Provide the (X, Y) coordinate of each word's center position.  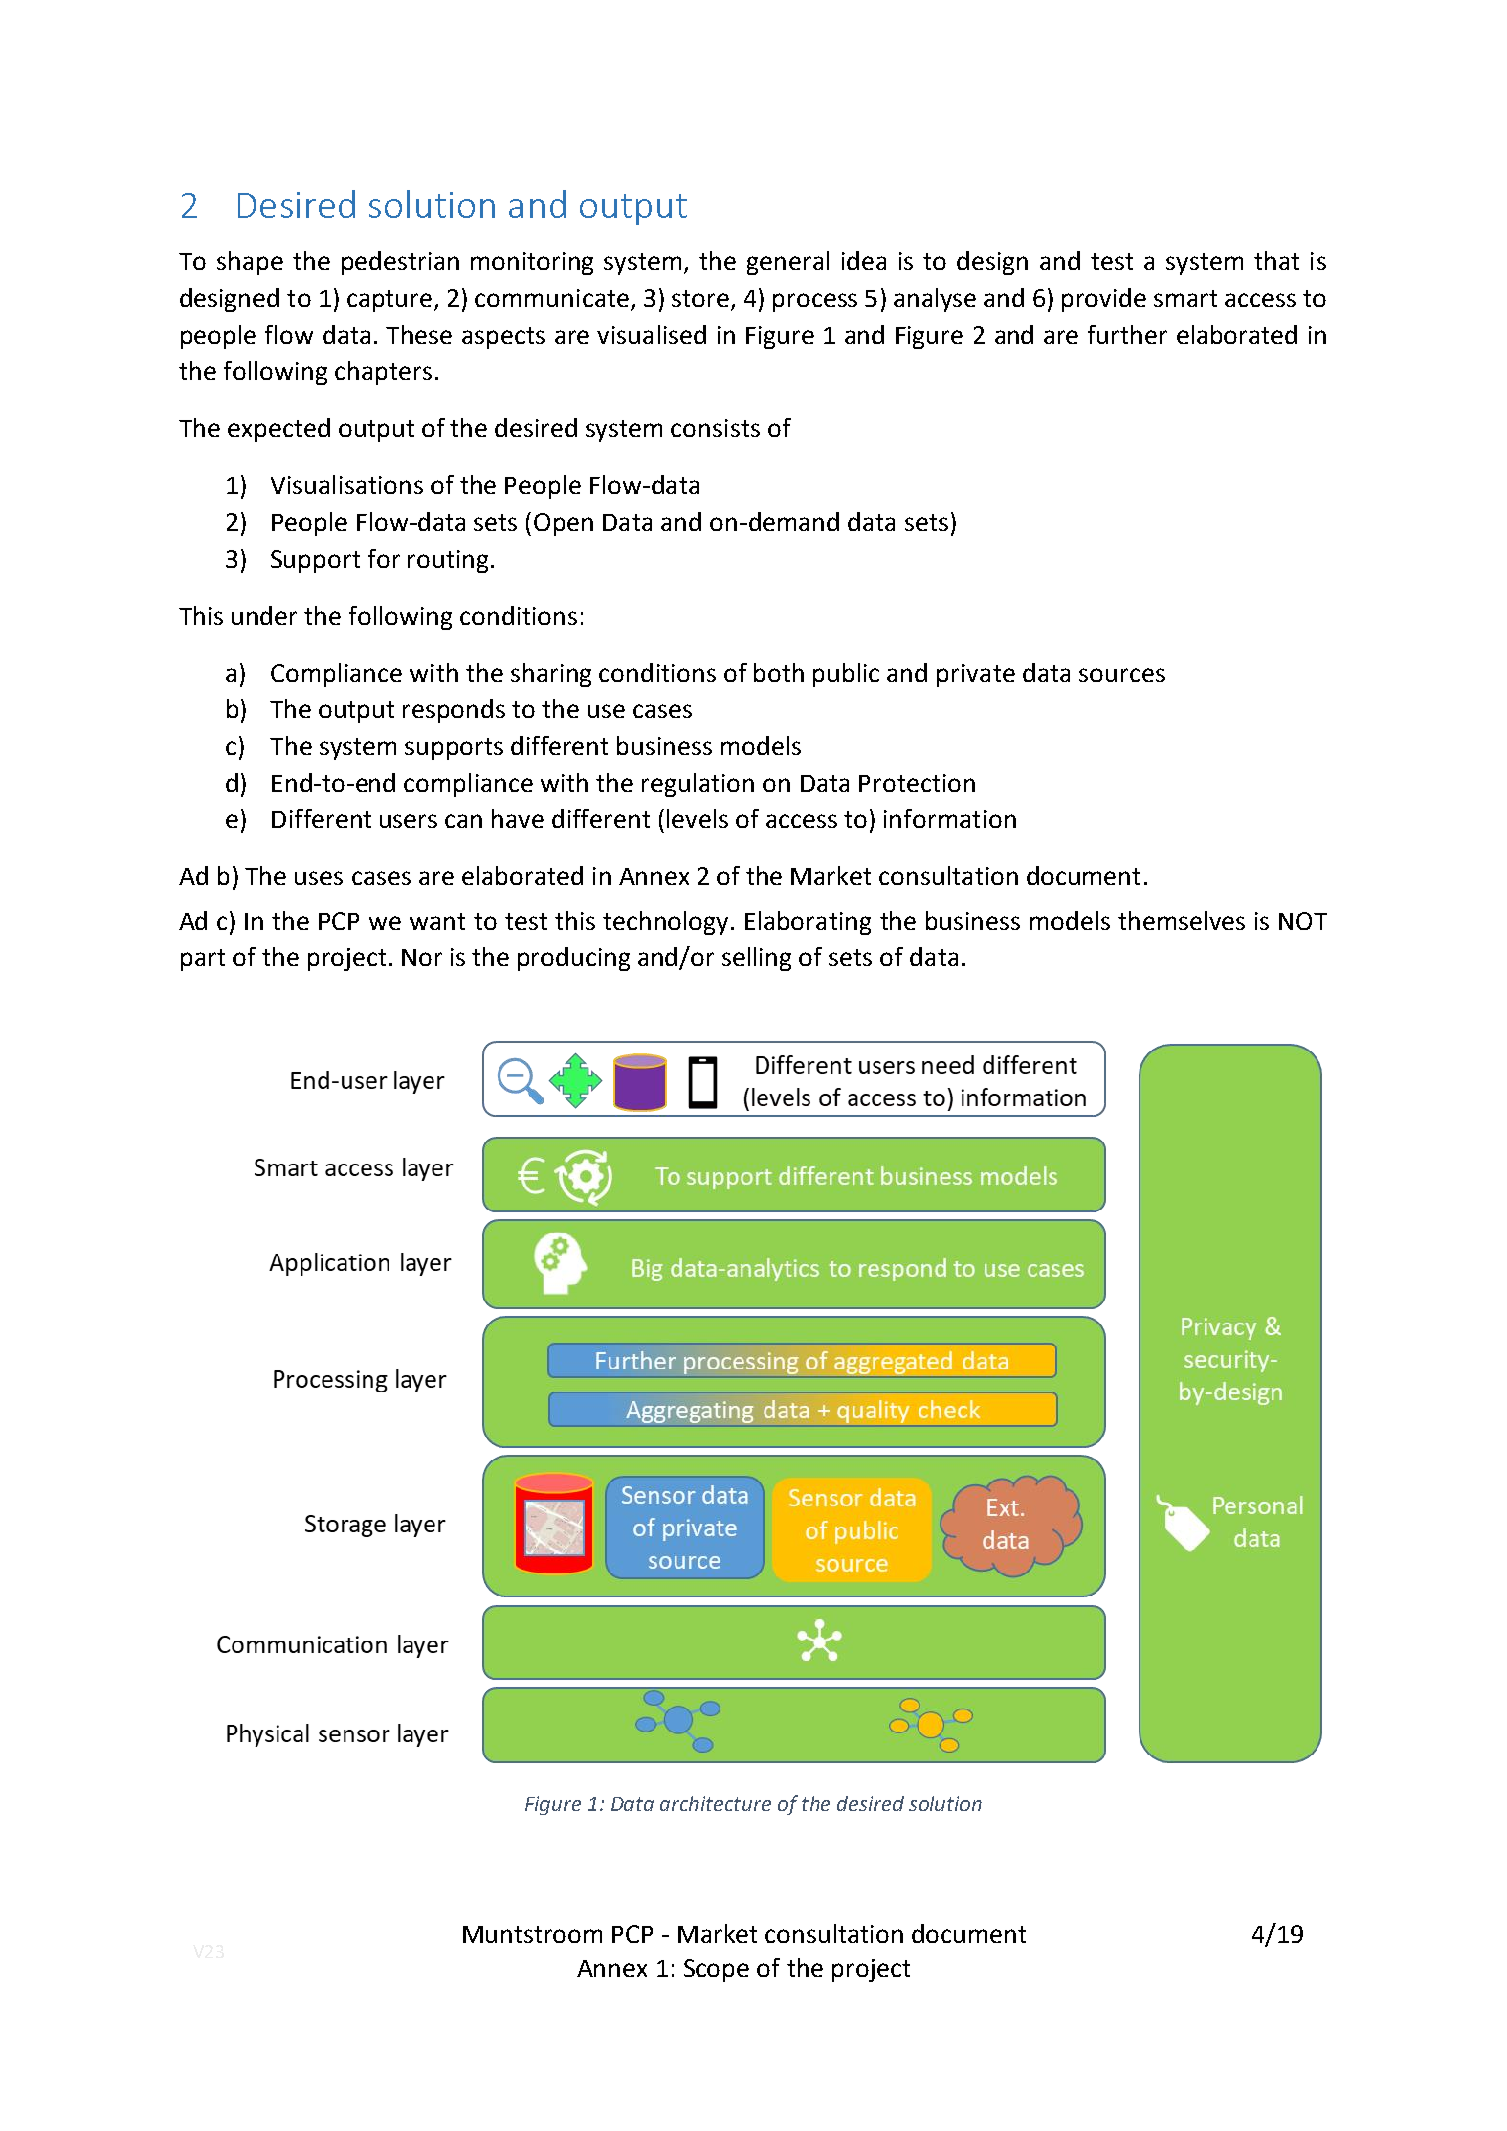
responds (454, 711)
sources (1122, 675)
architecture (715, 1803)
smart (1185, 298)
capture (391, 301)
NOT (1303, 921)
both (779, 672)
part (203, 960)
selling (756, 959)
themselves (1181, 920)
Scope (716, 1970)
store (700, 298)
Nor (422, 957)
